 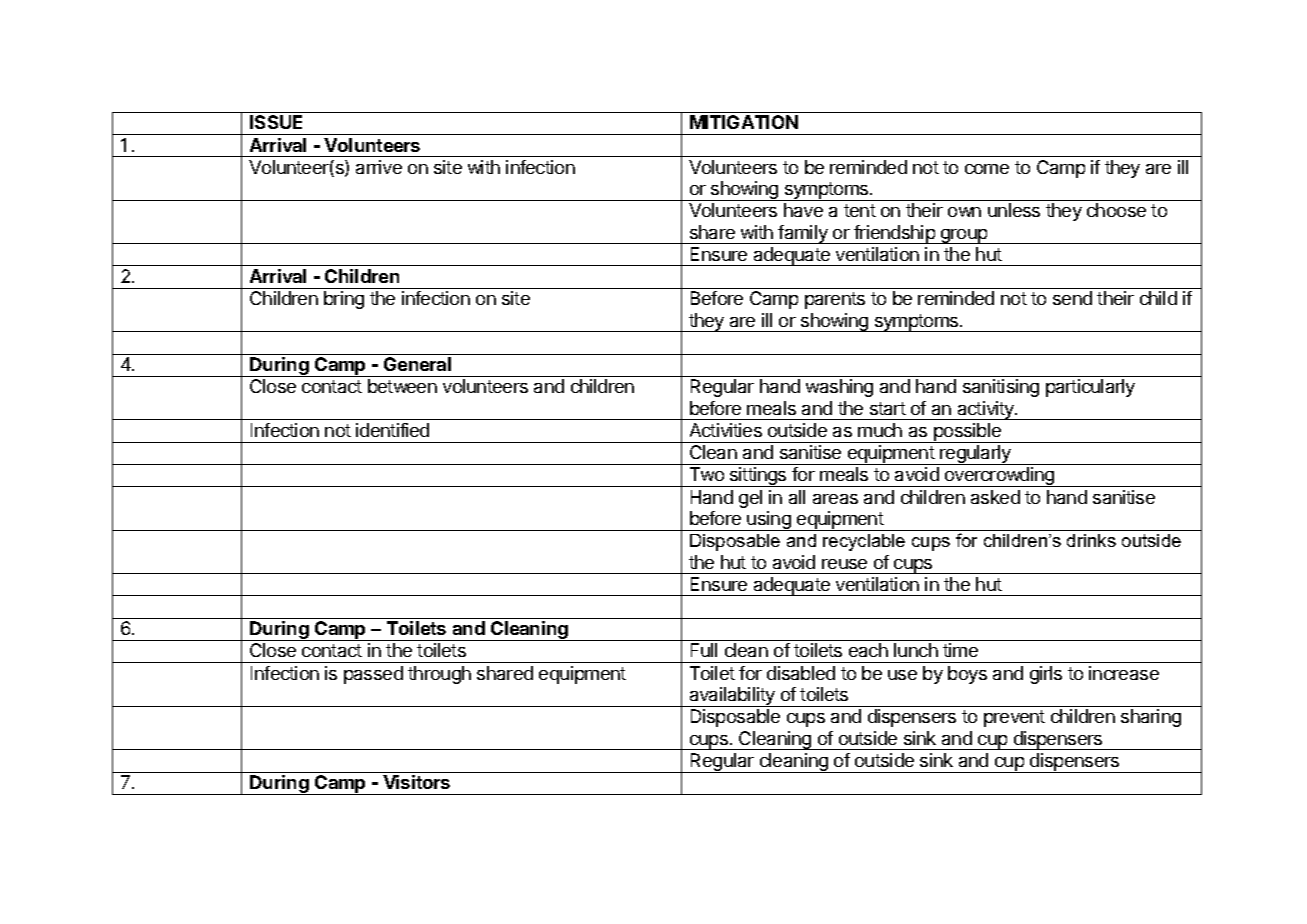 What do you see at coordinates (758, 477) in the image?
I see `sittings` at bounding box center [758, 477].
